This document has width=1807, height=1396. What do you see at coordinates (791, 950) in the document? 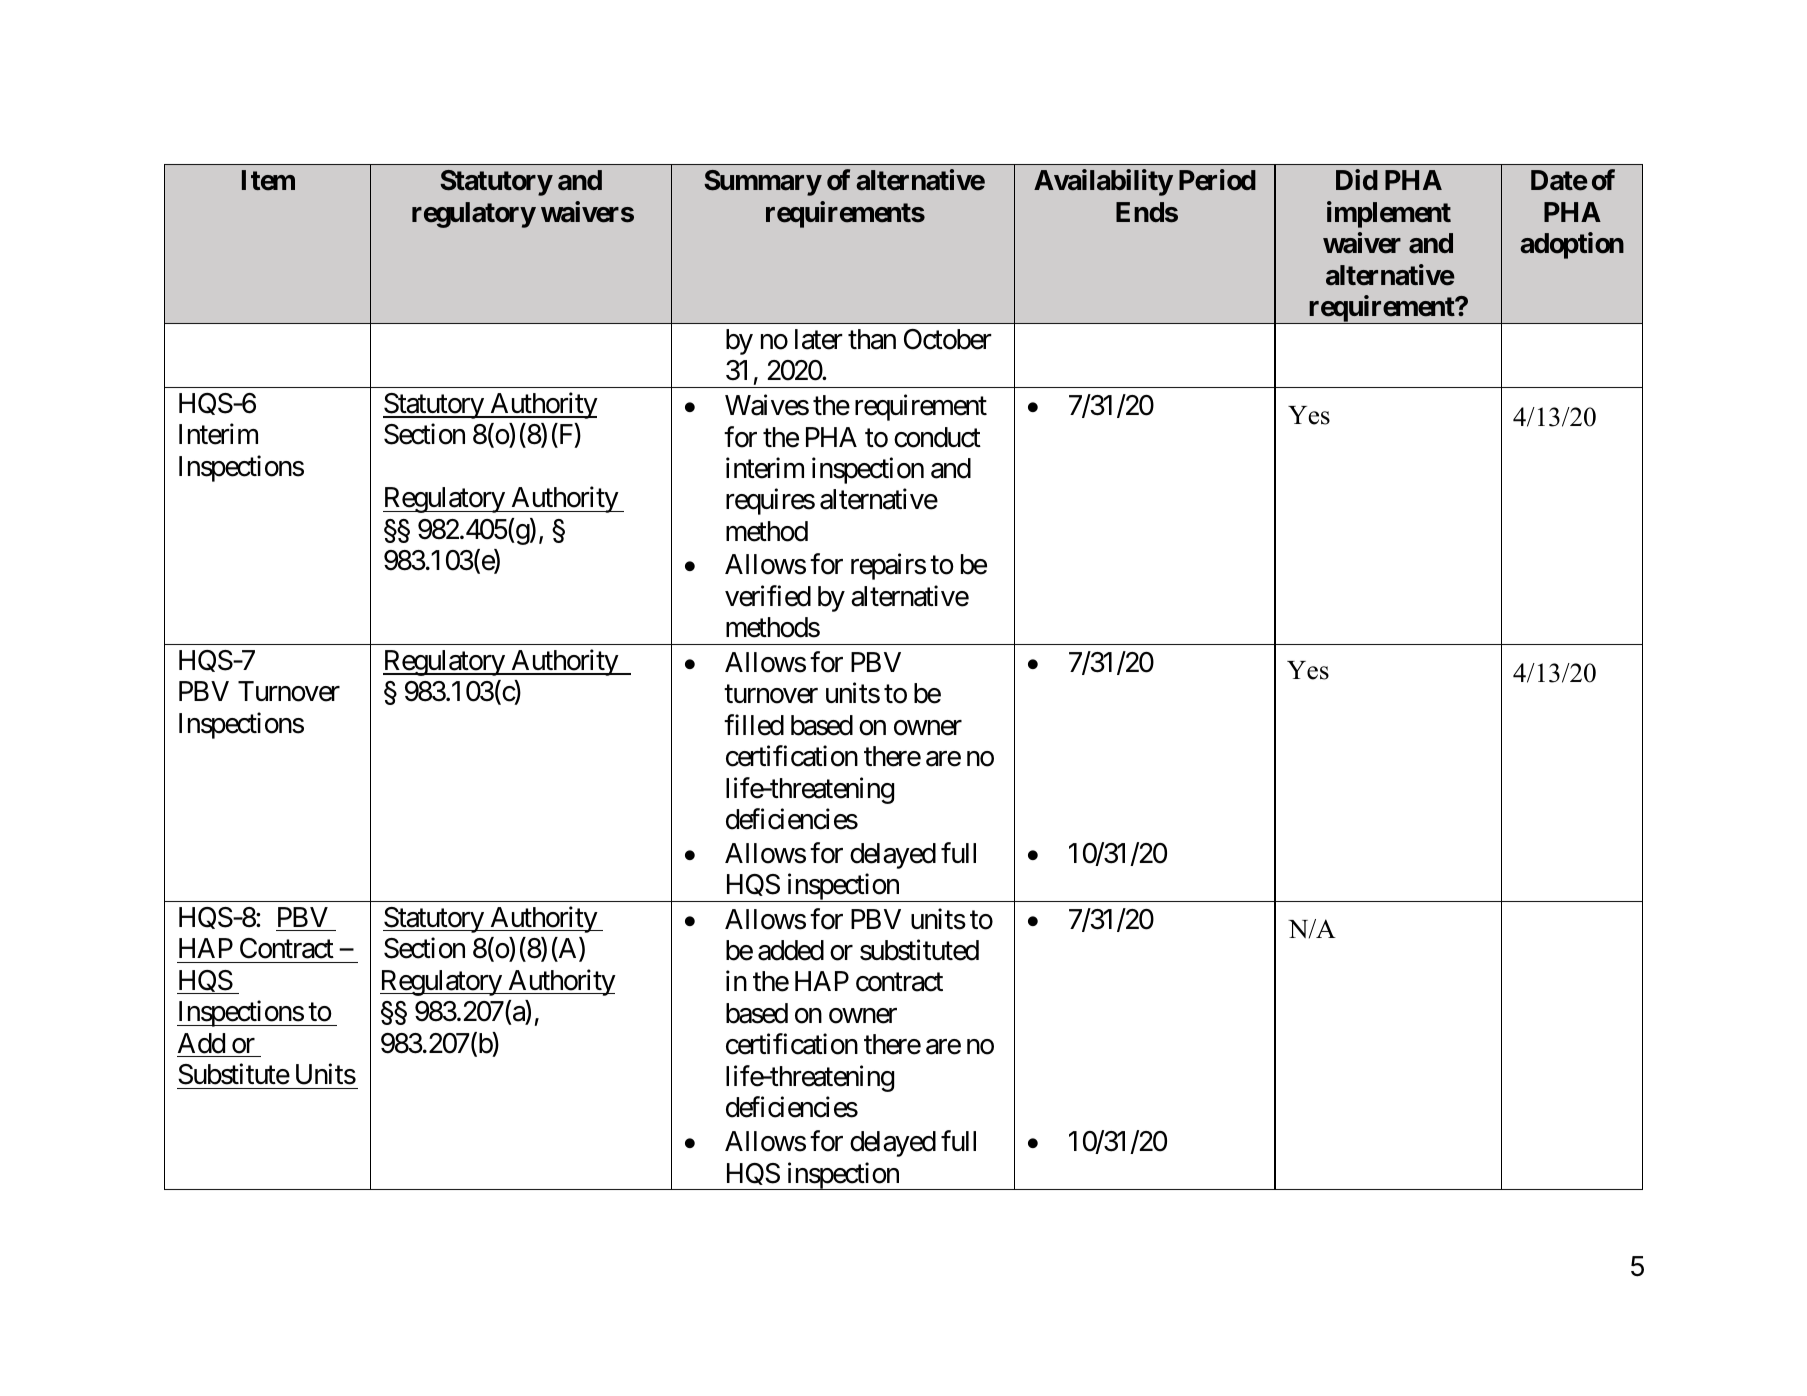
I see `added` at bounding box center [791, 950].
